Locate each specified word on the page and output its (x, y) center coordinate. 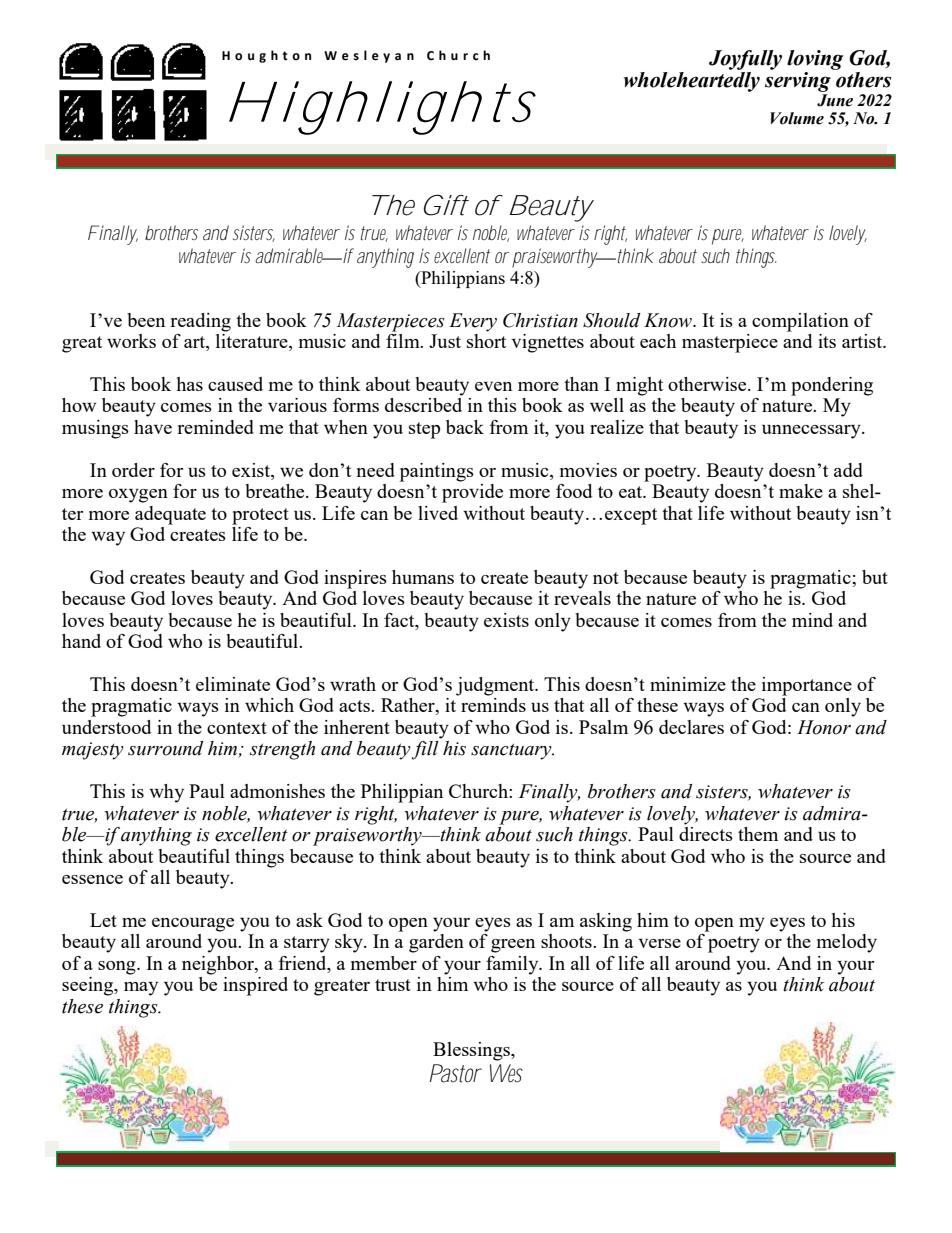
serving (798, 82)
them (758, 834)
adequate (170, 515)
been (146, 320)
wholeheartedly (692, 82)
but (875, 577)
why (166, 793)
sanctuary (512, 752)
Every (473, 322)
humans (423, 577)
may (141, 989)
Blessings (472, 1051)
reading (200, 322)
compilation (800, 322)
